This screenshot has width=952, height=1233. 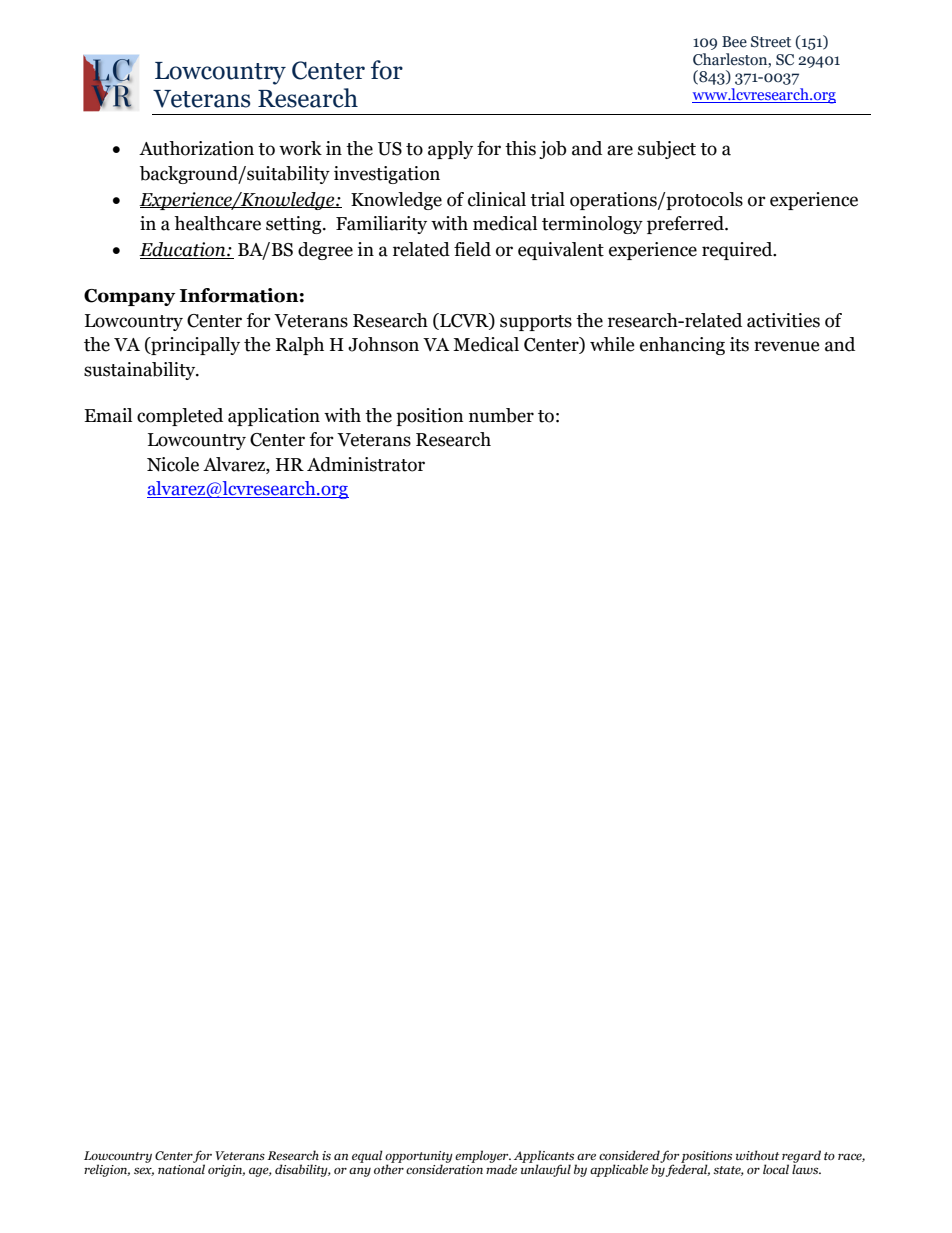 I want to click on Bee, so click(x=734, y=42).
